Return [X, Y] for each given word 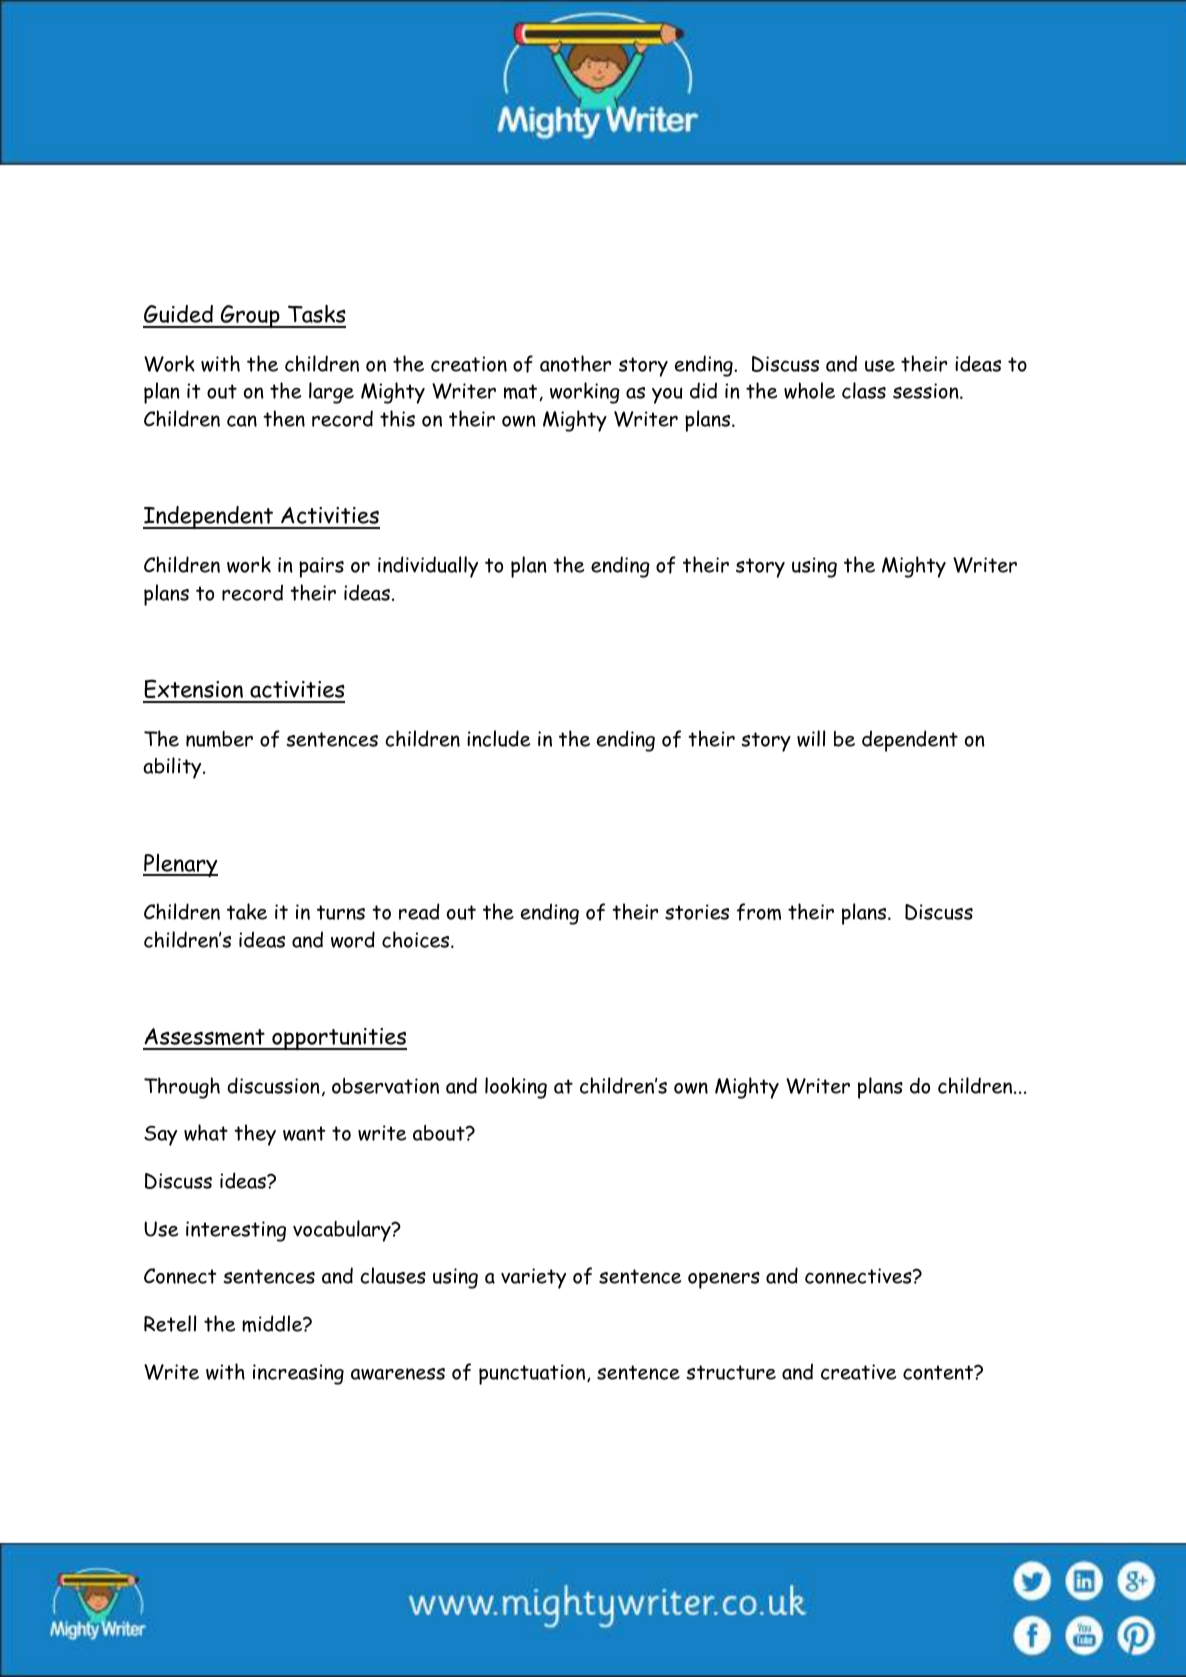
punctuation [533, 1374]
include [498, 738]
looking [516, 1088]
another [575, 363]
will [811, 738]
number [219, 739]
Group [250, 316]
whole [809, 390]
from [759, 912]
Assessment [205, 1038]
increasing [298, 1374]
